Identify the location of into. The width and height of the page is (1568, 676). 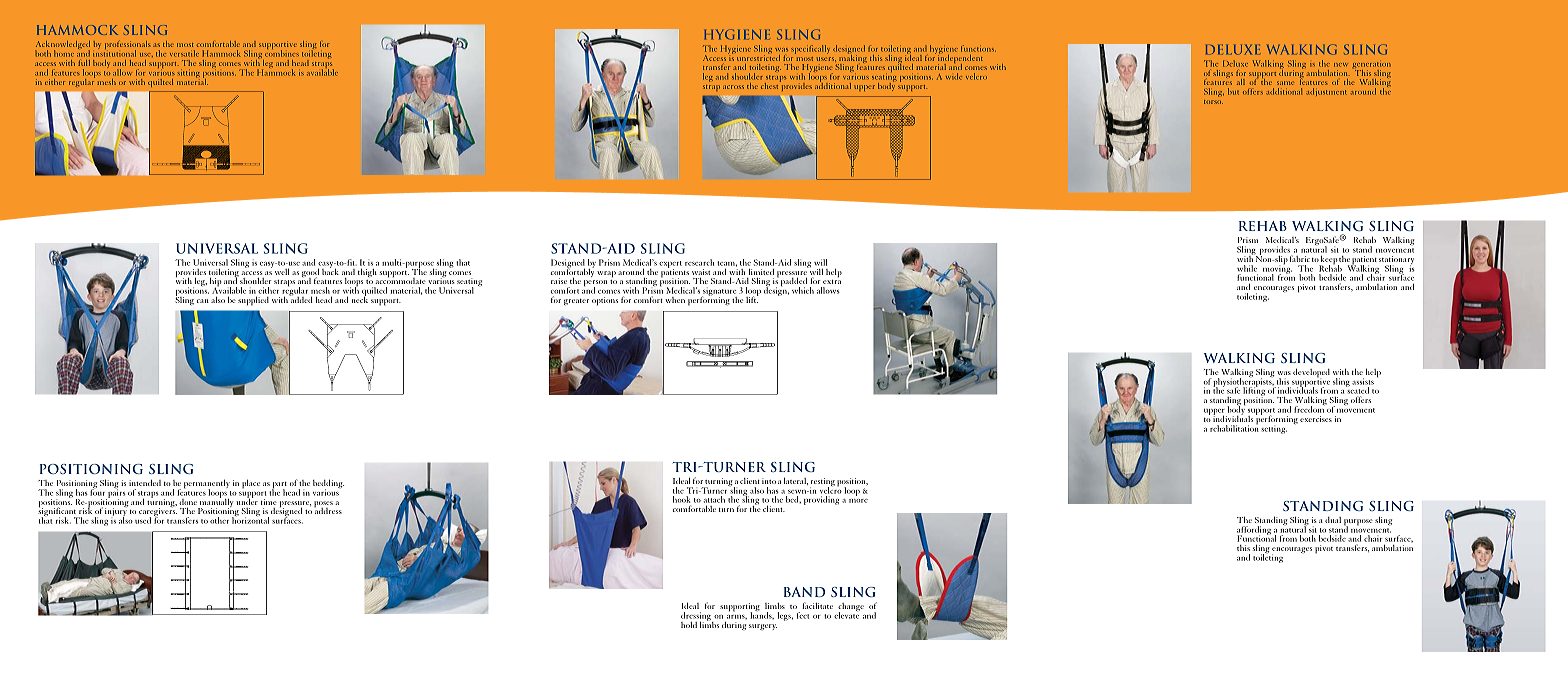
(769, 481).
